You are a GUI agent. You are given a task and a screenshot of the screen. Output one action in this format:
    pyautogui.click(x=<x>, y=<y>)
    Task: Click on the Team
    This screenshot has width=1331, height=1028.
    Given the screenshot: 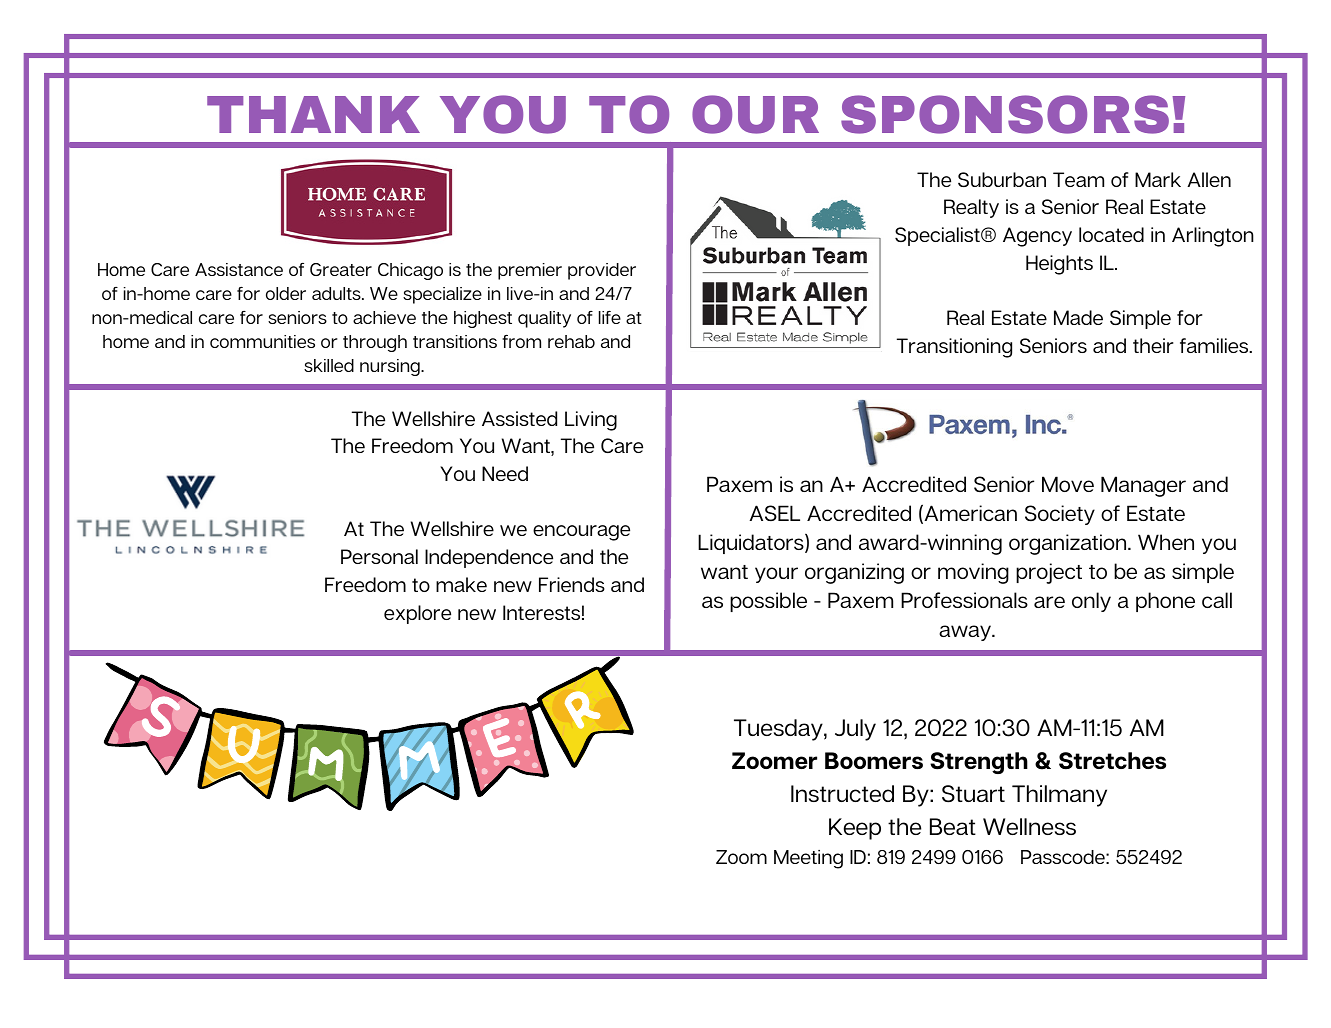 What is the action you would take?
    pyautogui.click(x=1078, y=179)
